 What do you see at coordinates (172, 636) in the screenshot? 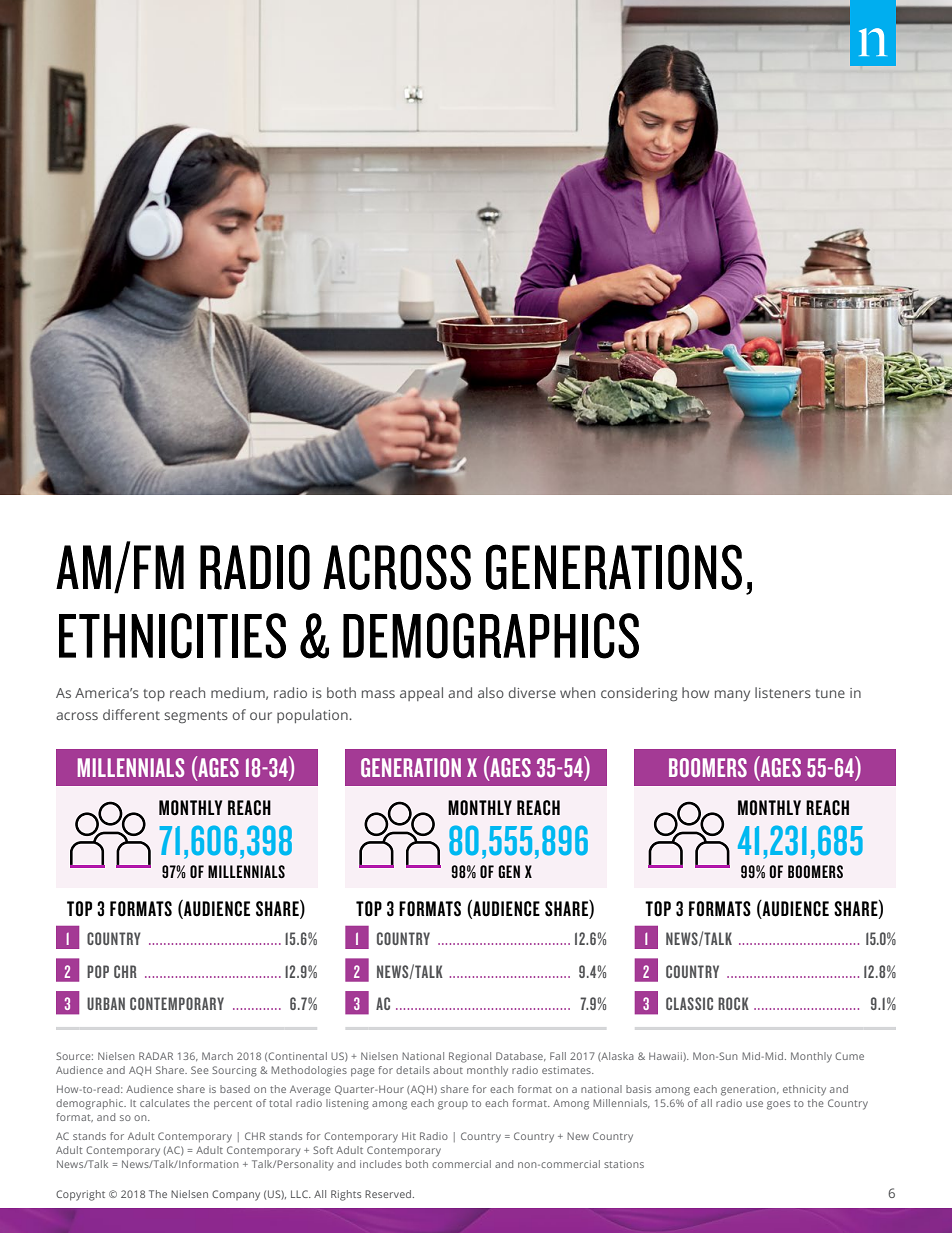
I see `ETHNICITIES` at bounding box center [172, 636].
